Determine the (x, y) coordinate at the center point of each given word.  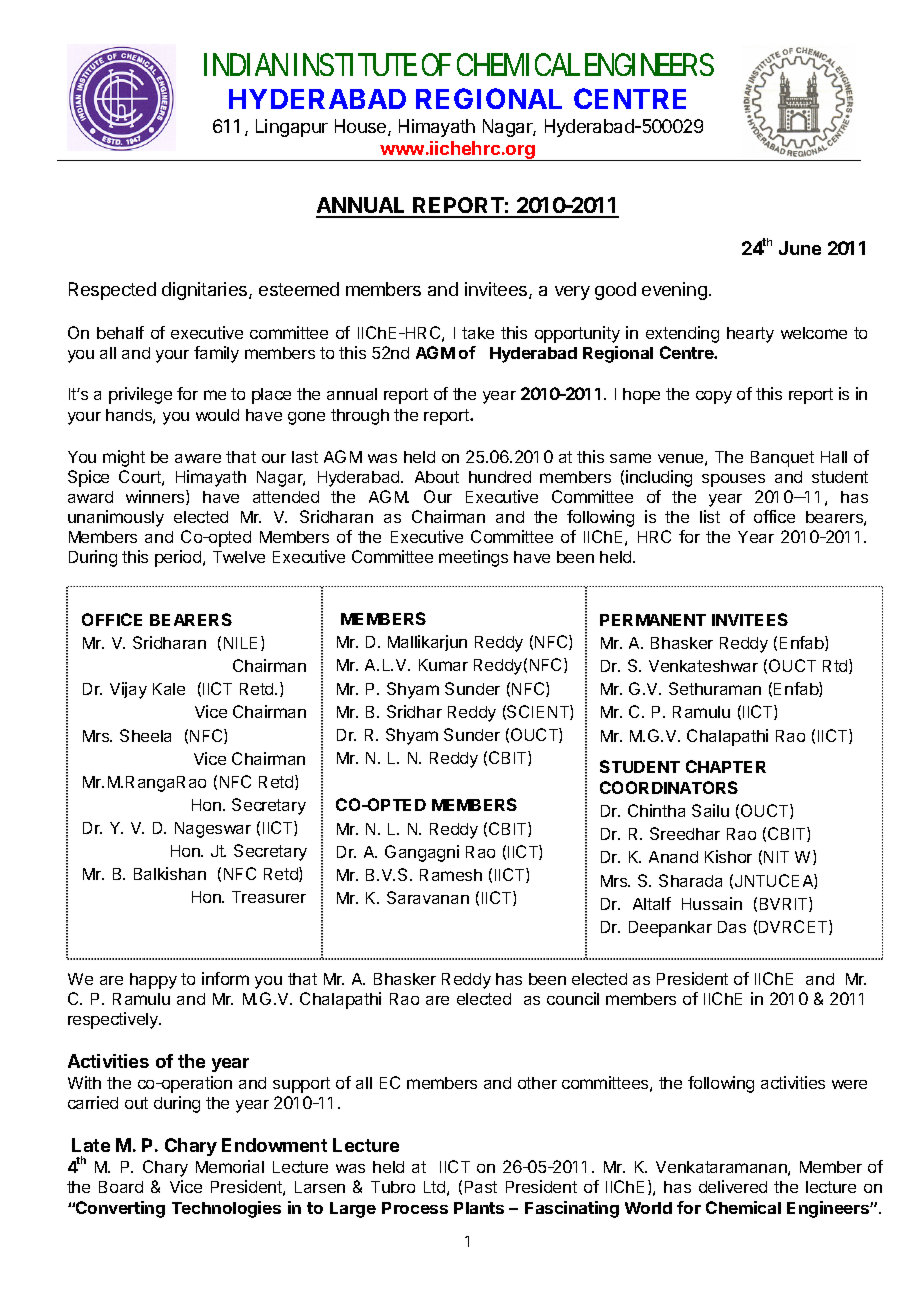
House (362, 127)
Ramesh (451, 875)
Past (481, 1187)
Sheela (145, 735)
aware (198, 458)
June (800, 248)
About (437, 477)
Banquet (782, 459)
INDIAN (246, 64)
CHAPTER (726, 766)
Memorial (230, 1166)
